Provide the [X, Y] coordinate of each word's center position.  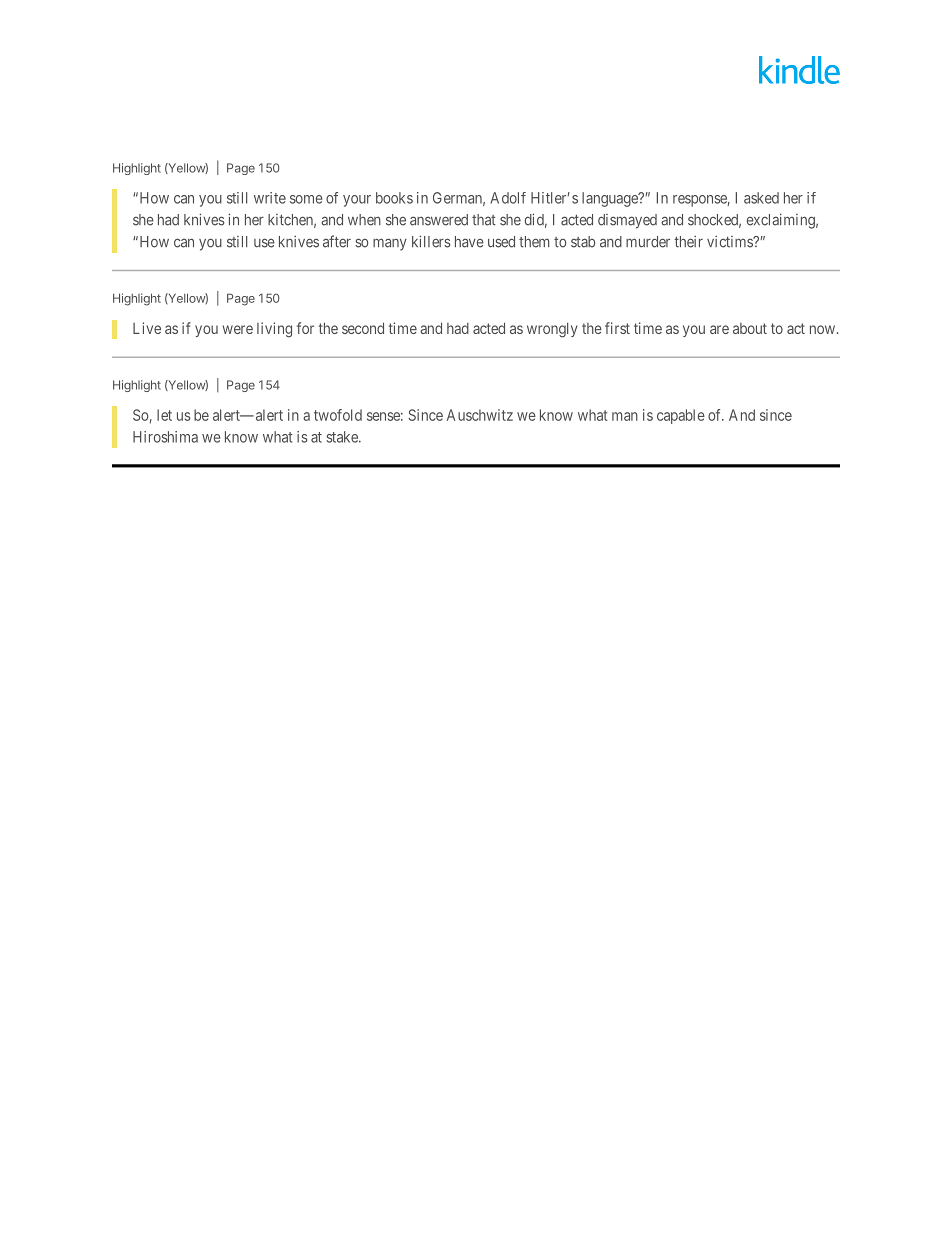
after [337, 241]
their [688, 242]
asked [761, 198]
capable [681, 416]
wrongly [552, 330]
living [274, 330]
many [390, 244]
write [270, 198]
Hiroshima [165, 437]
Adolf [508, 198]
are [719, 329]
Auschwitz [480, 415]
